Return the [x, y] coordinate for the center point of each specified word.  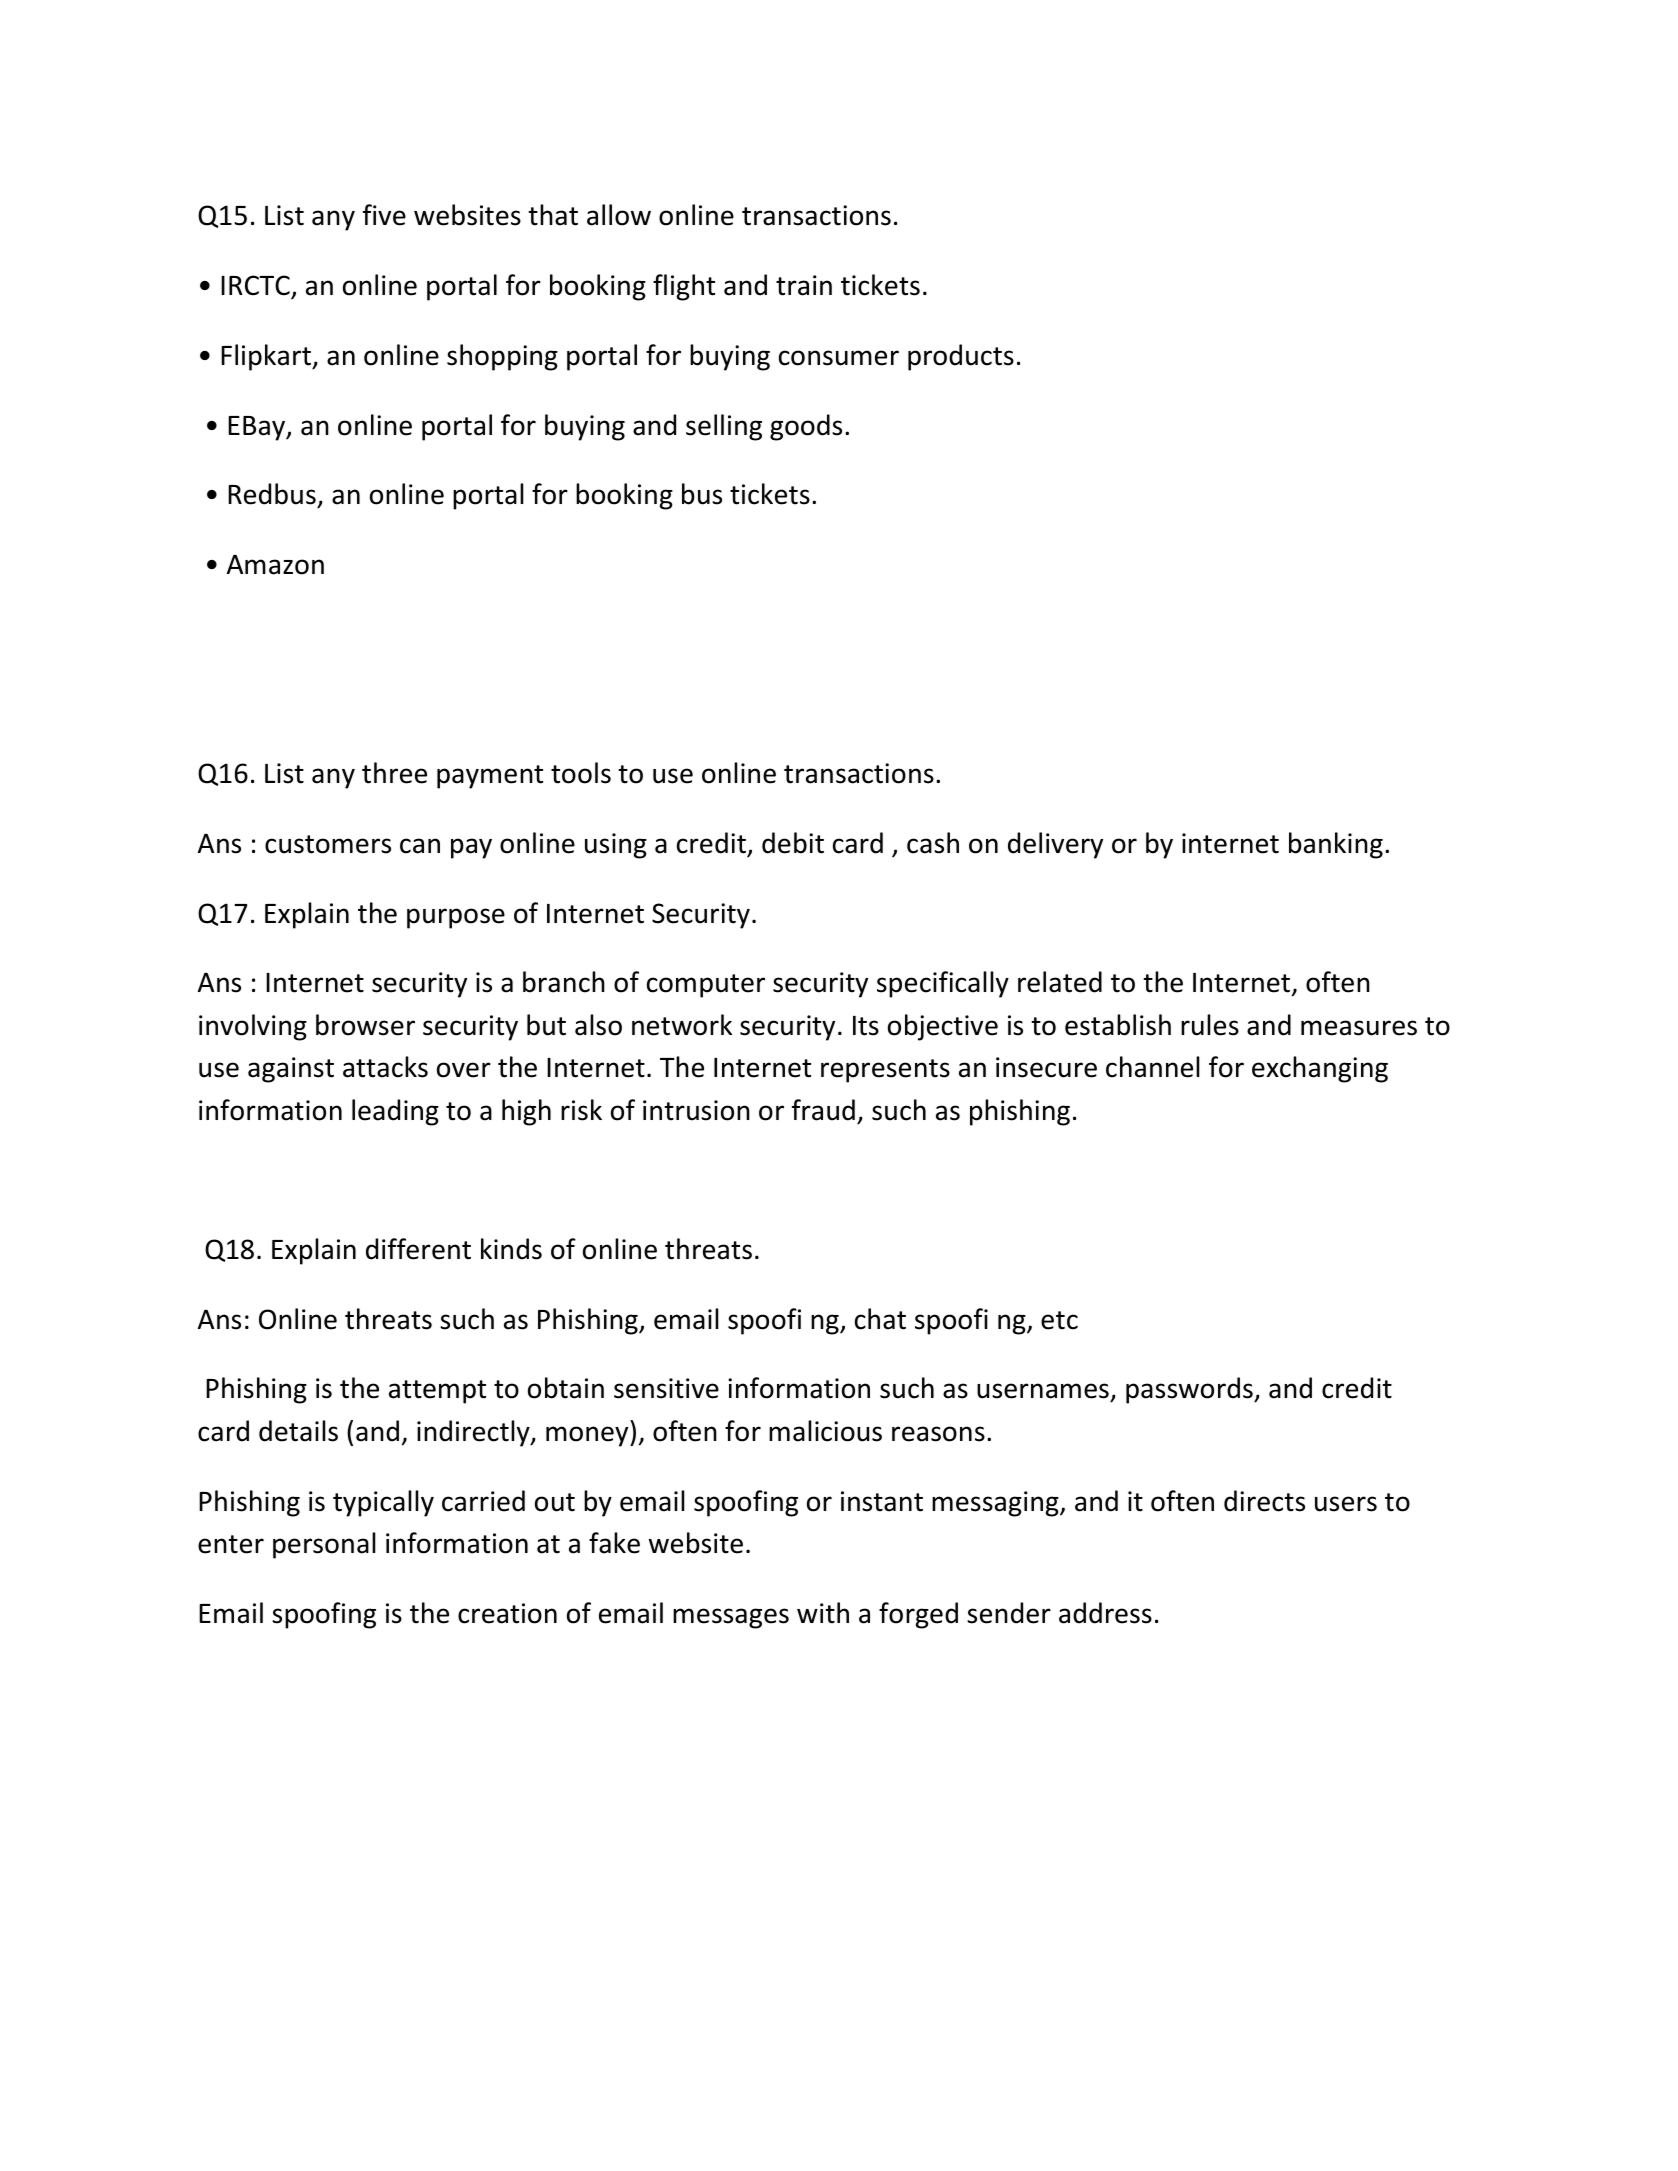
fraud [823, 1110]
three [394, 773]
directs [1264, 1501]
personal [324, 1545]
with [823, 1613]
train [804, 285]
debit [793, 843]
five [384, 215]
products [961, 357]
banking [1336, 845]
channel [1153, 1067]
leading [395, 1112]
